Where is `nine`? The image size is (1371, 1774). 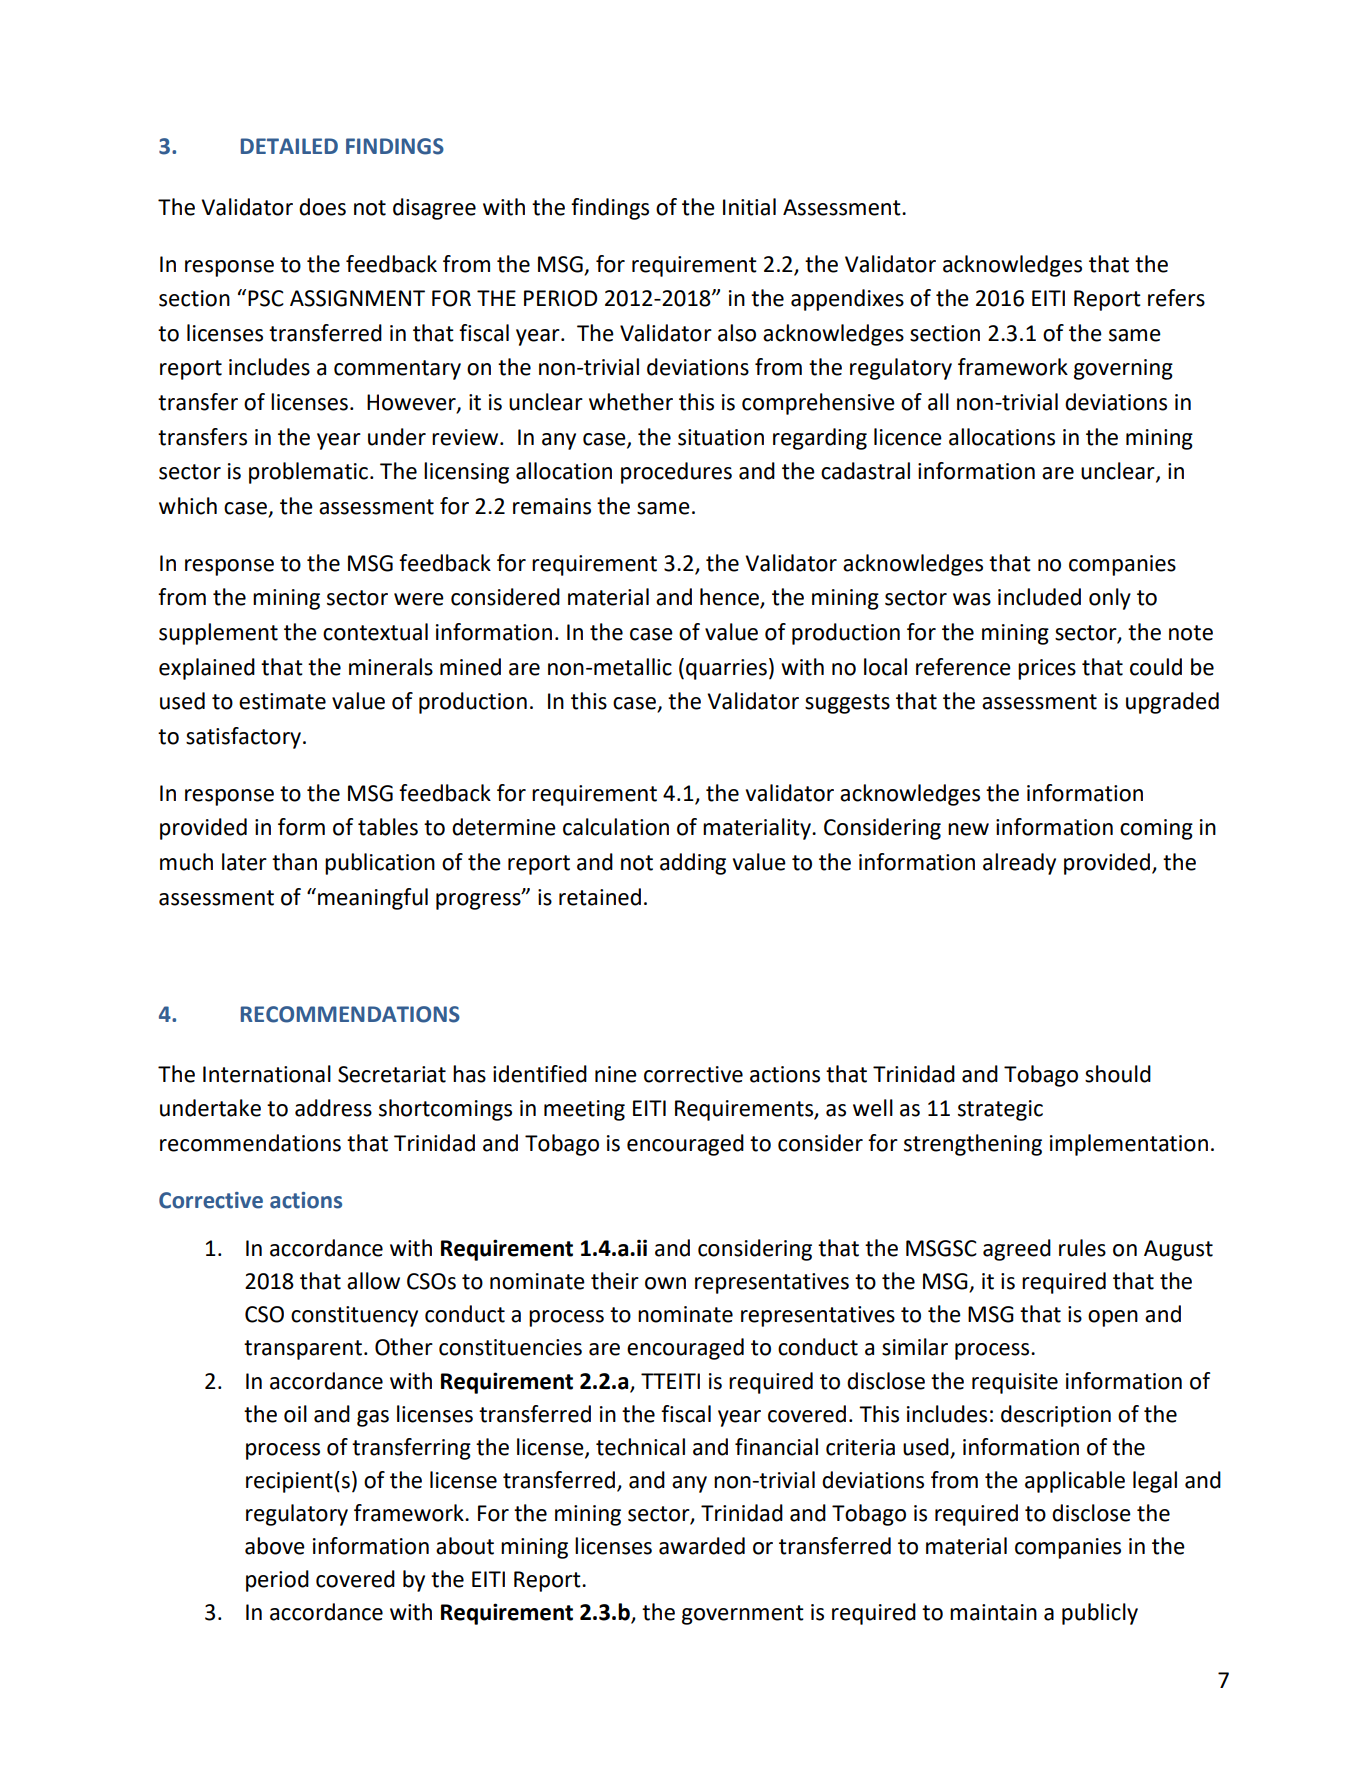 nine is located at coordinates (616, 1074).
